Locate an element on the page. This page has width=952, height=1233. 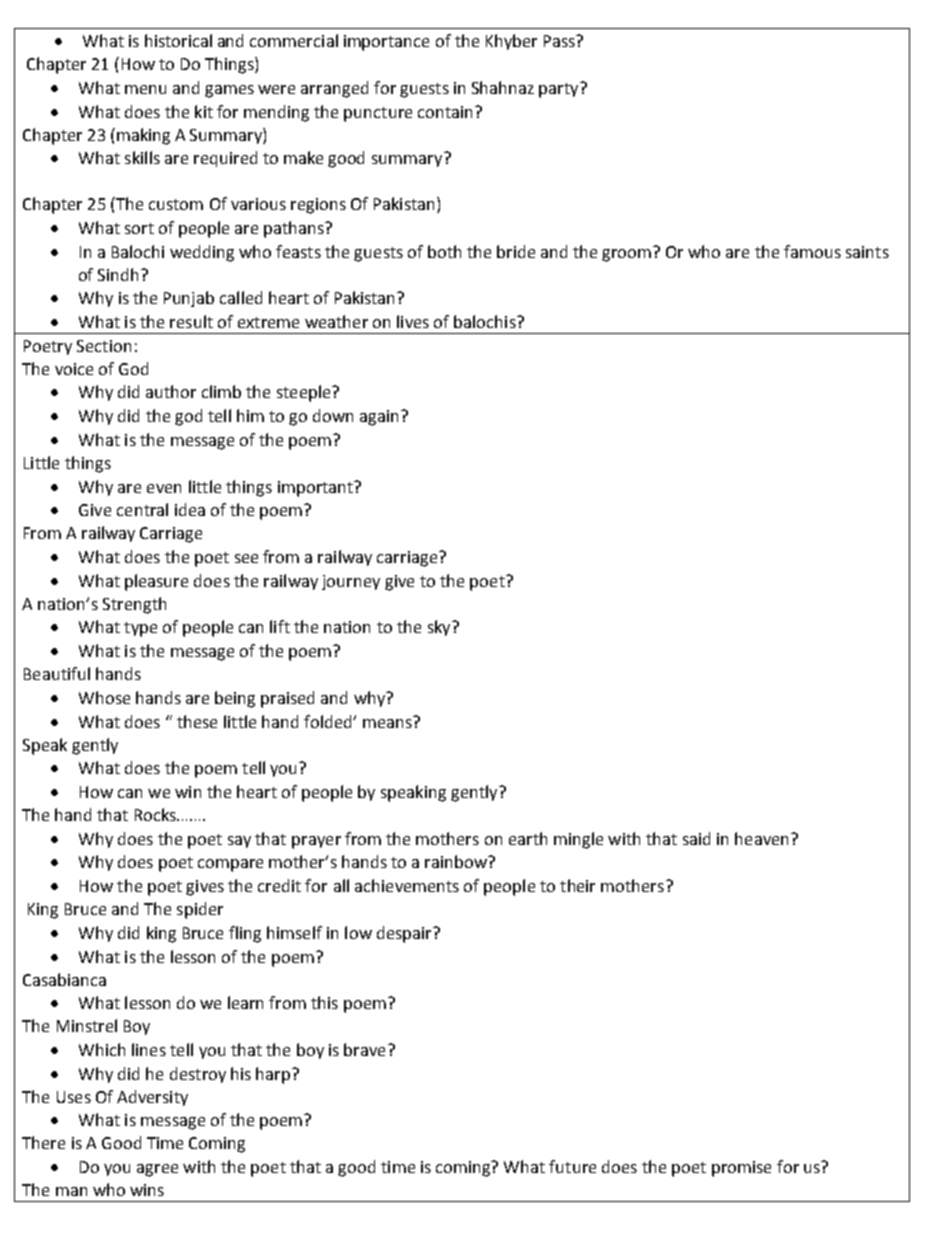
agree is located at coordinates (157, 1170).
